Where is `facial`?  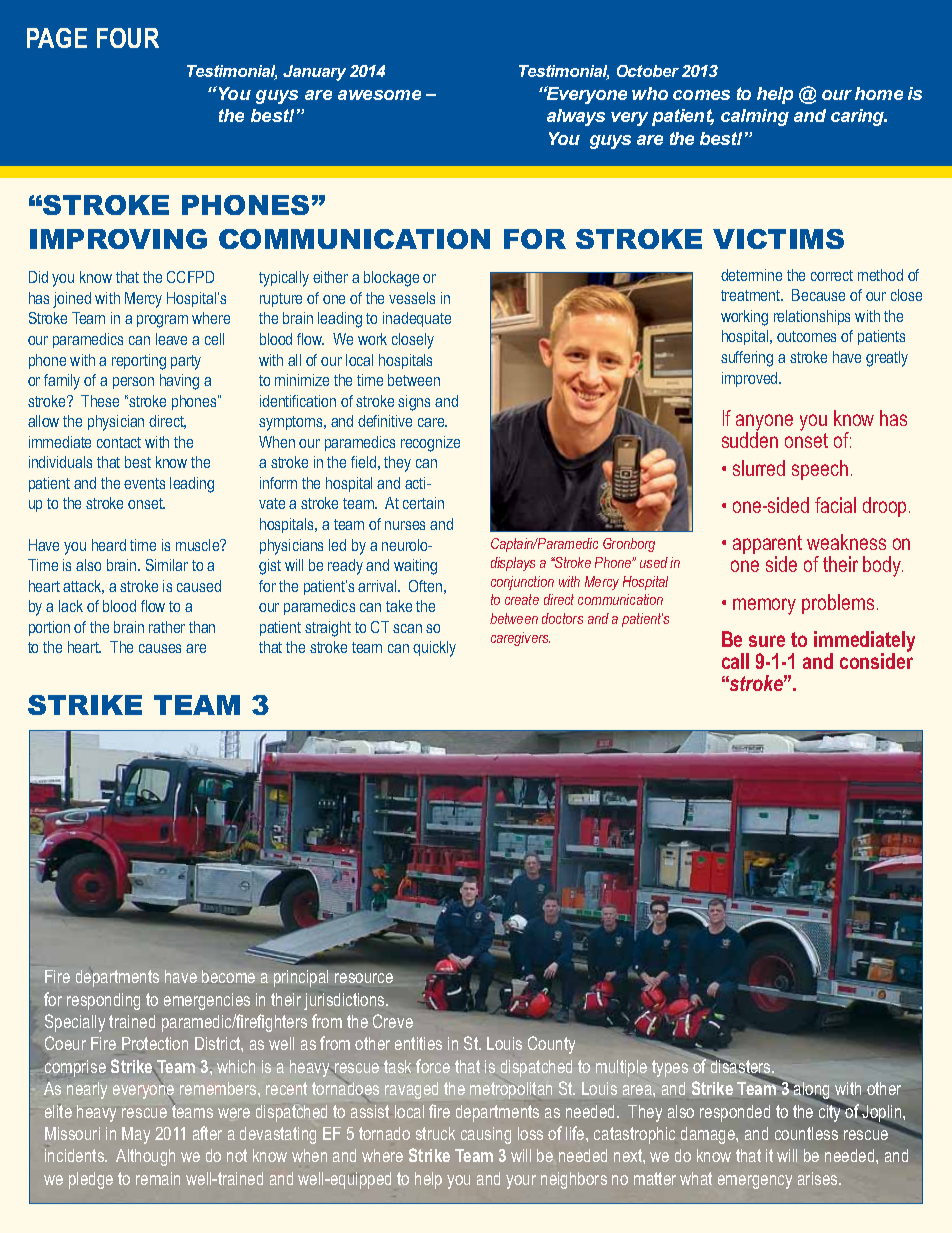 facial is located at coordinates (835, 505).
